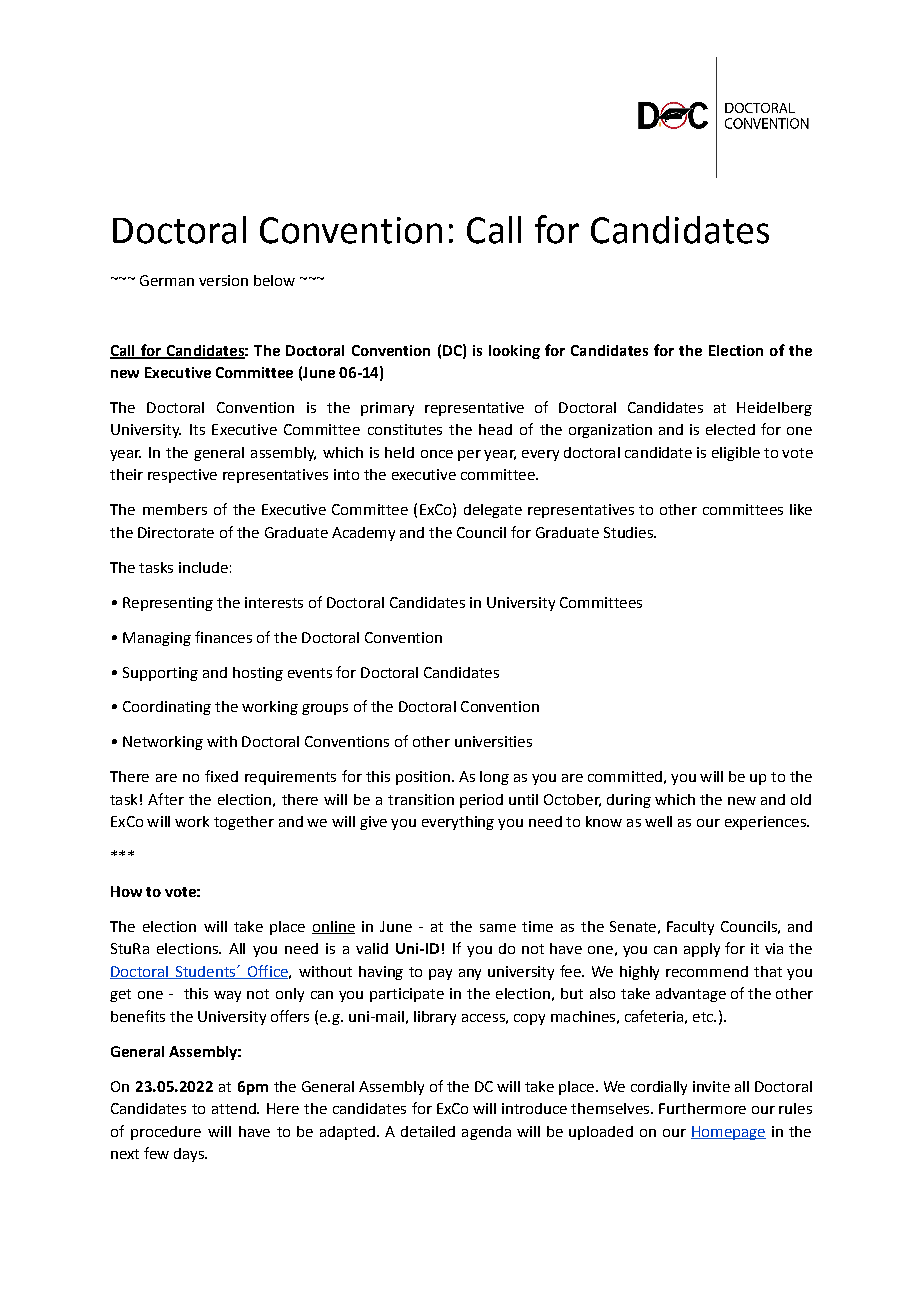 The image size is (924, 1307). What do you see at coordinates (728, 1133) in the screenshot?
I see `Homepage` at bounding box center [728, 1133].
